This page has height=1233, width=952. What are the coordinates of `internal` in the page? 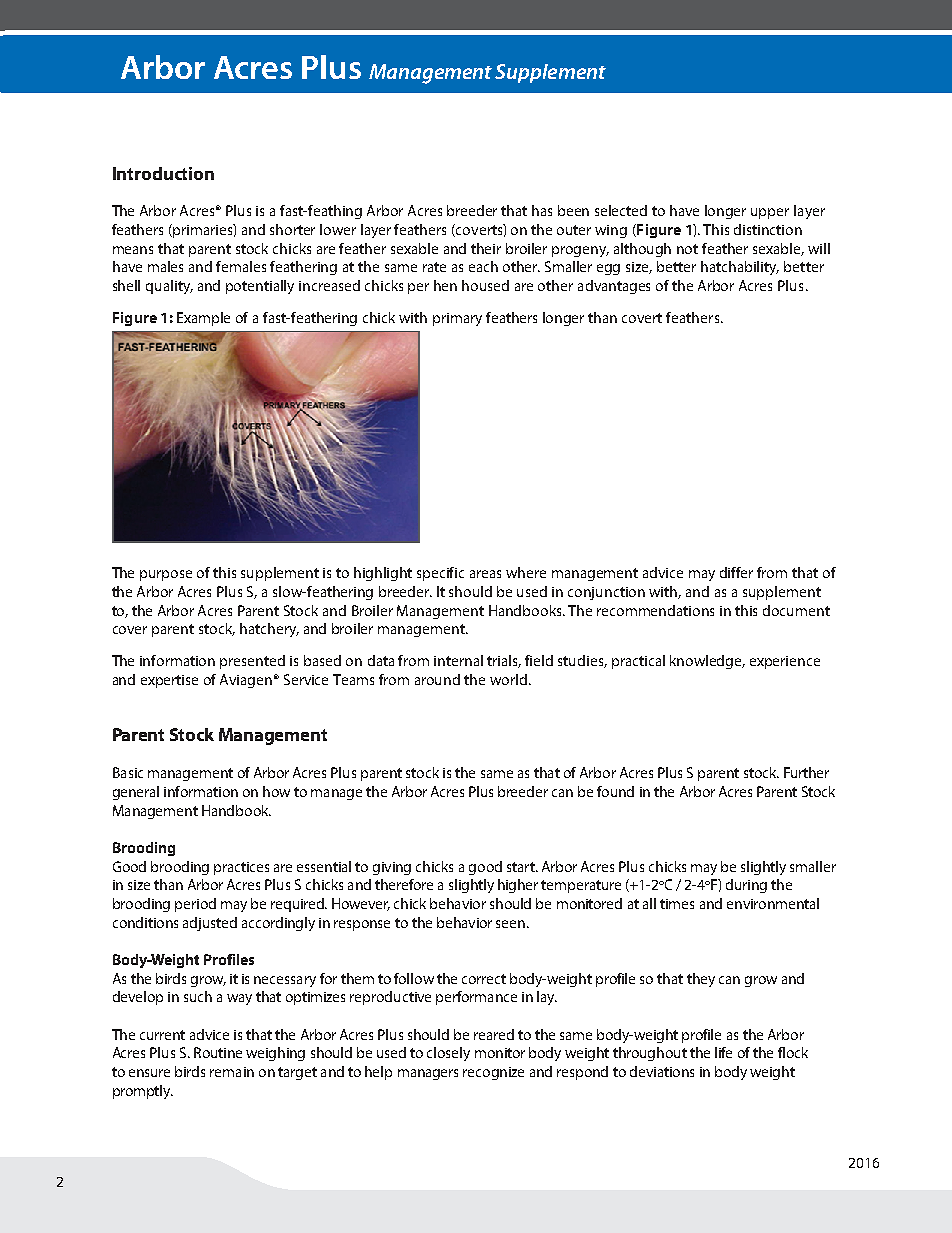 It's located at (458, 660).
